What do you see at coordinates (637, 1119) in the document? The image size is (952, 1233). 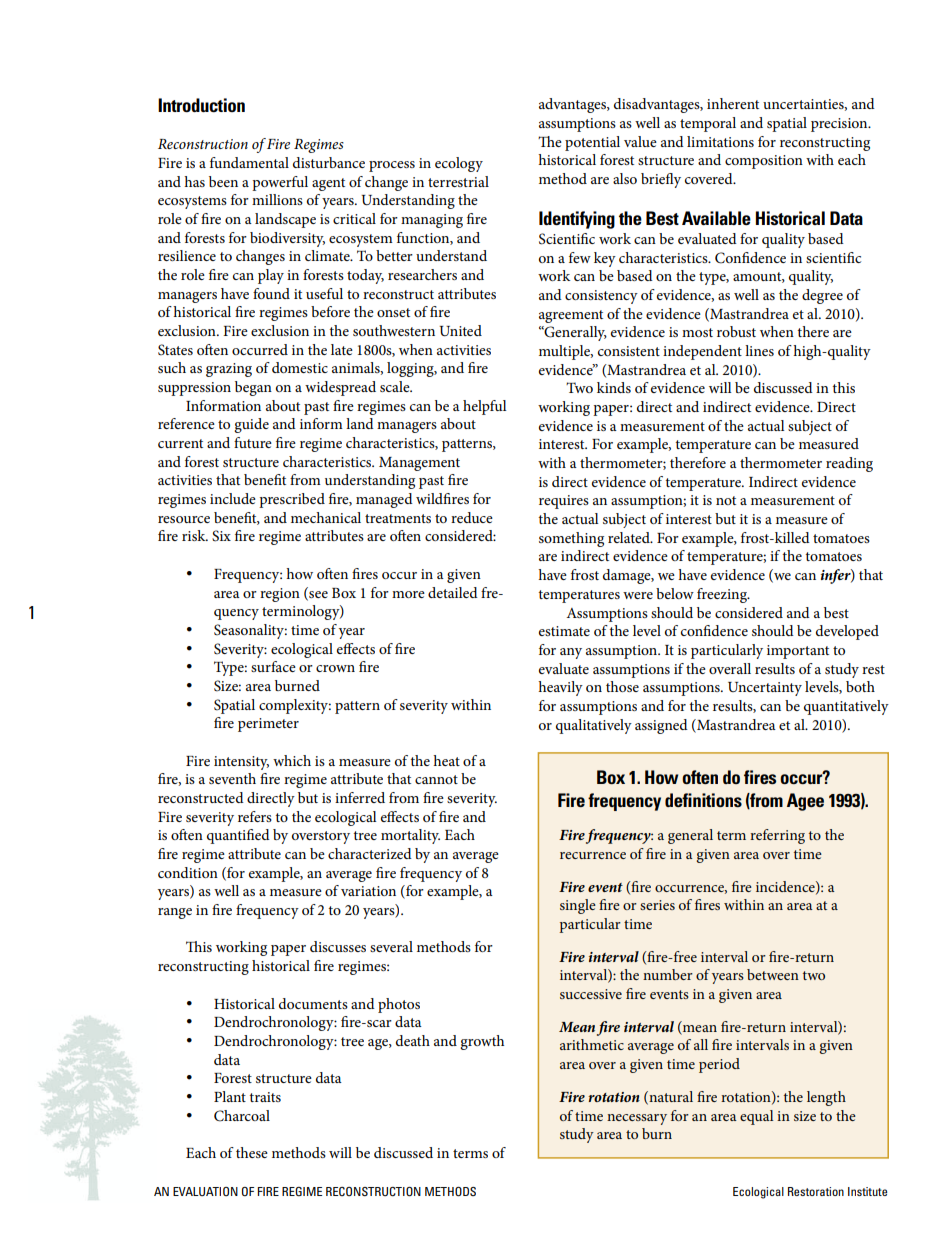 I see `necessary` at bounding box center [637, 1119].
